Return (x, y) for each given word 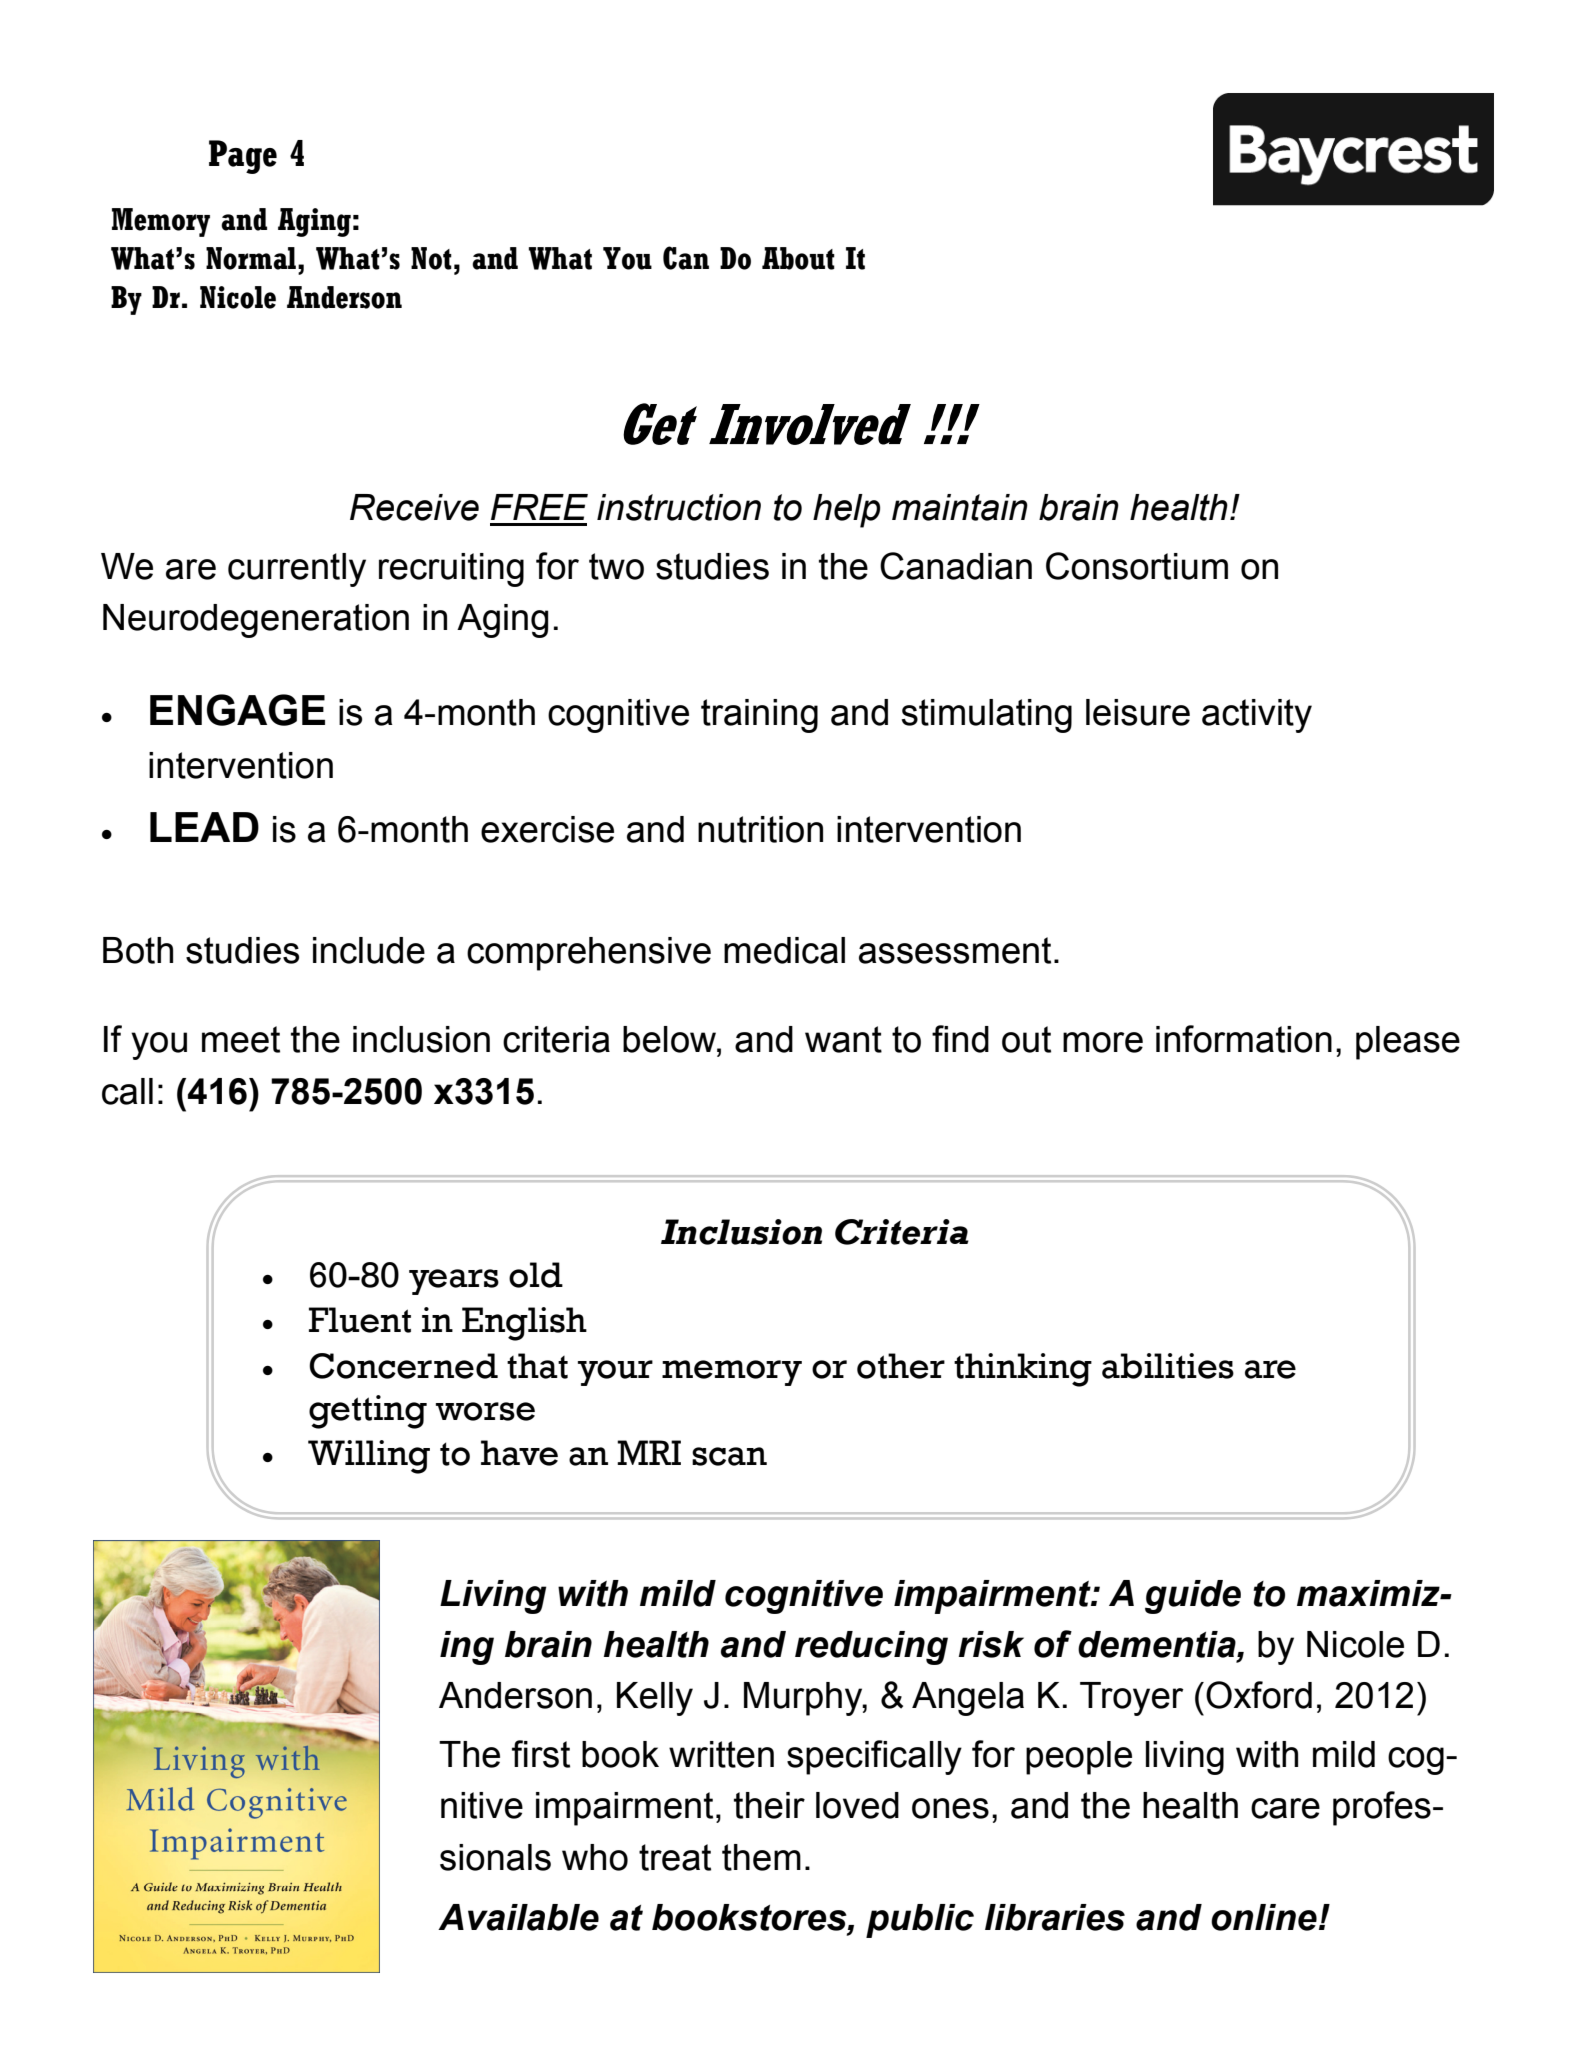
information (1244, 1039)
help (846, 511)
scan (729, 1456)
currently (297, 570)
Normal (252, 258)
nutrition (760, 829)
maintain (960, 507)
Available (518, 1917)
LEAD (204, 827)
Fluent (360, 1320)
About (798, 258)
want (843, 1039)
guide (1193, 1597)
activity (1257, 716)
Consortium (1137, 566)
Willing (369, 1457)
